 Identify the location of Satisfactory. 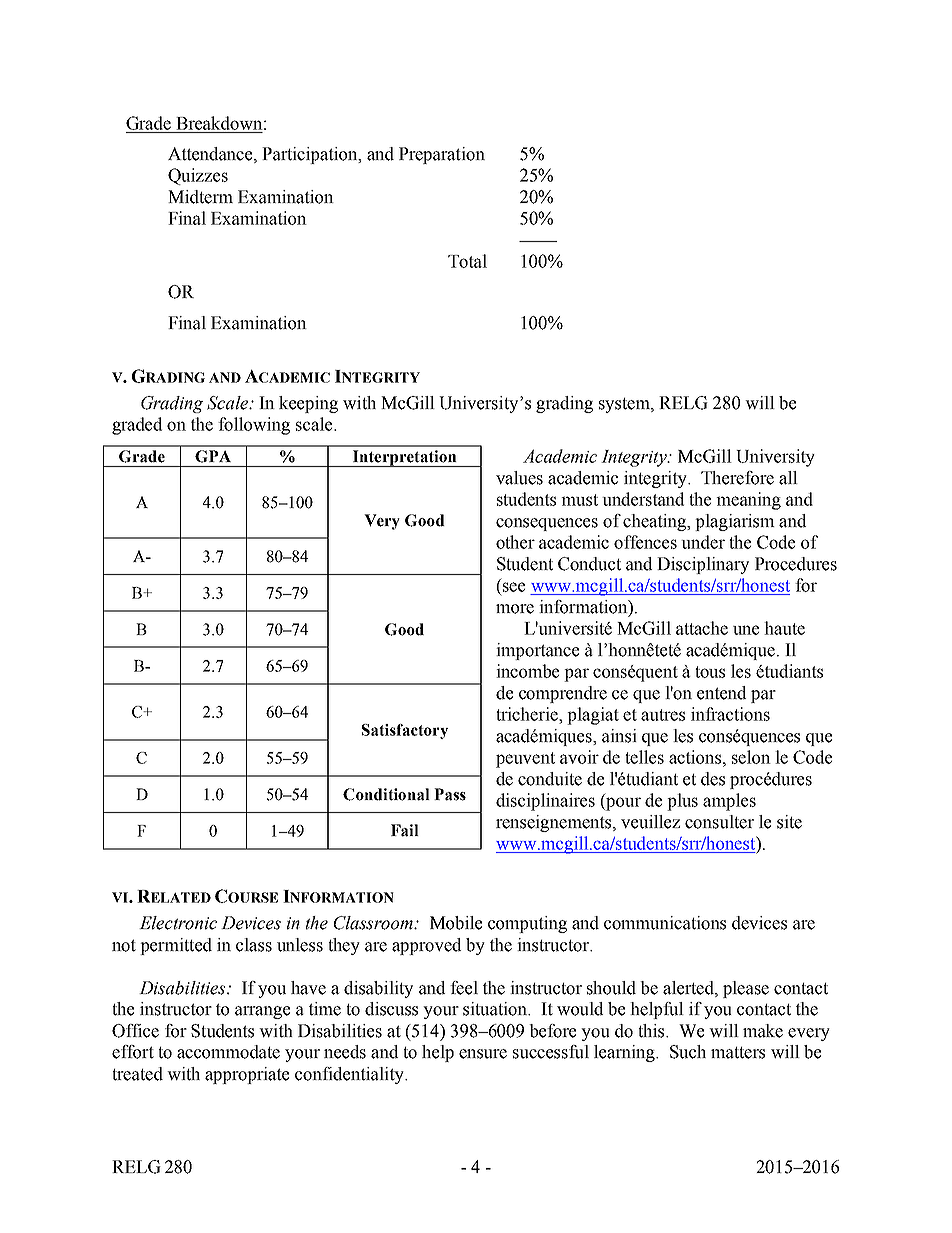
(405, 731).
